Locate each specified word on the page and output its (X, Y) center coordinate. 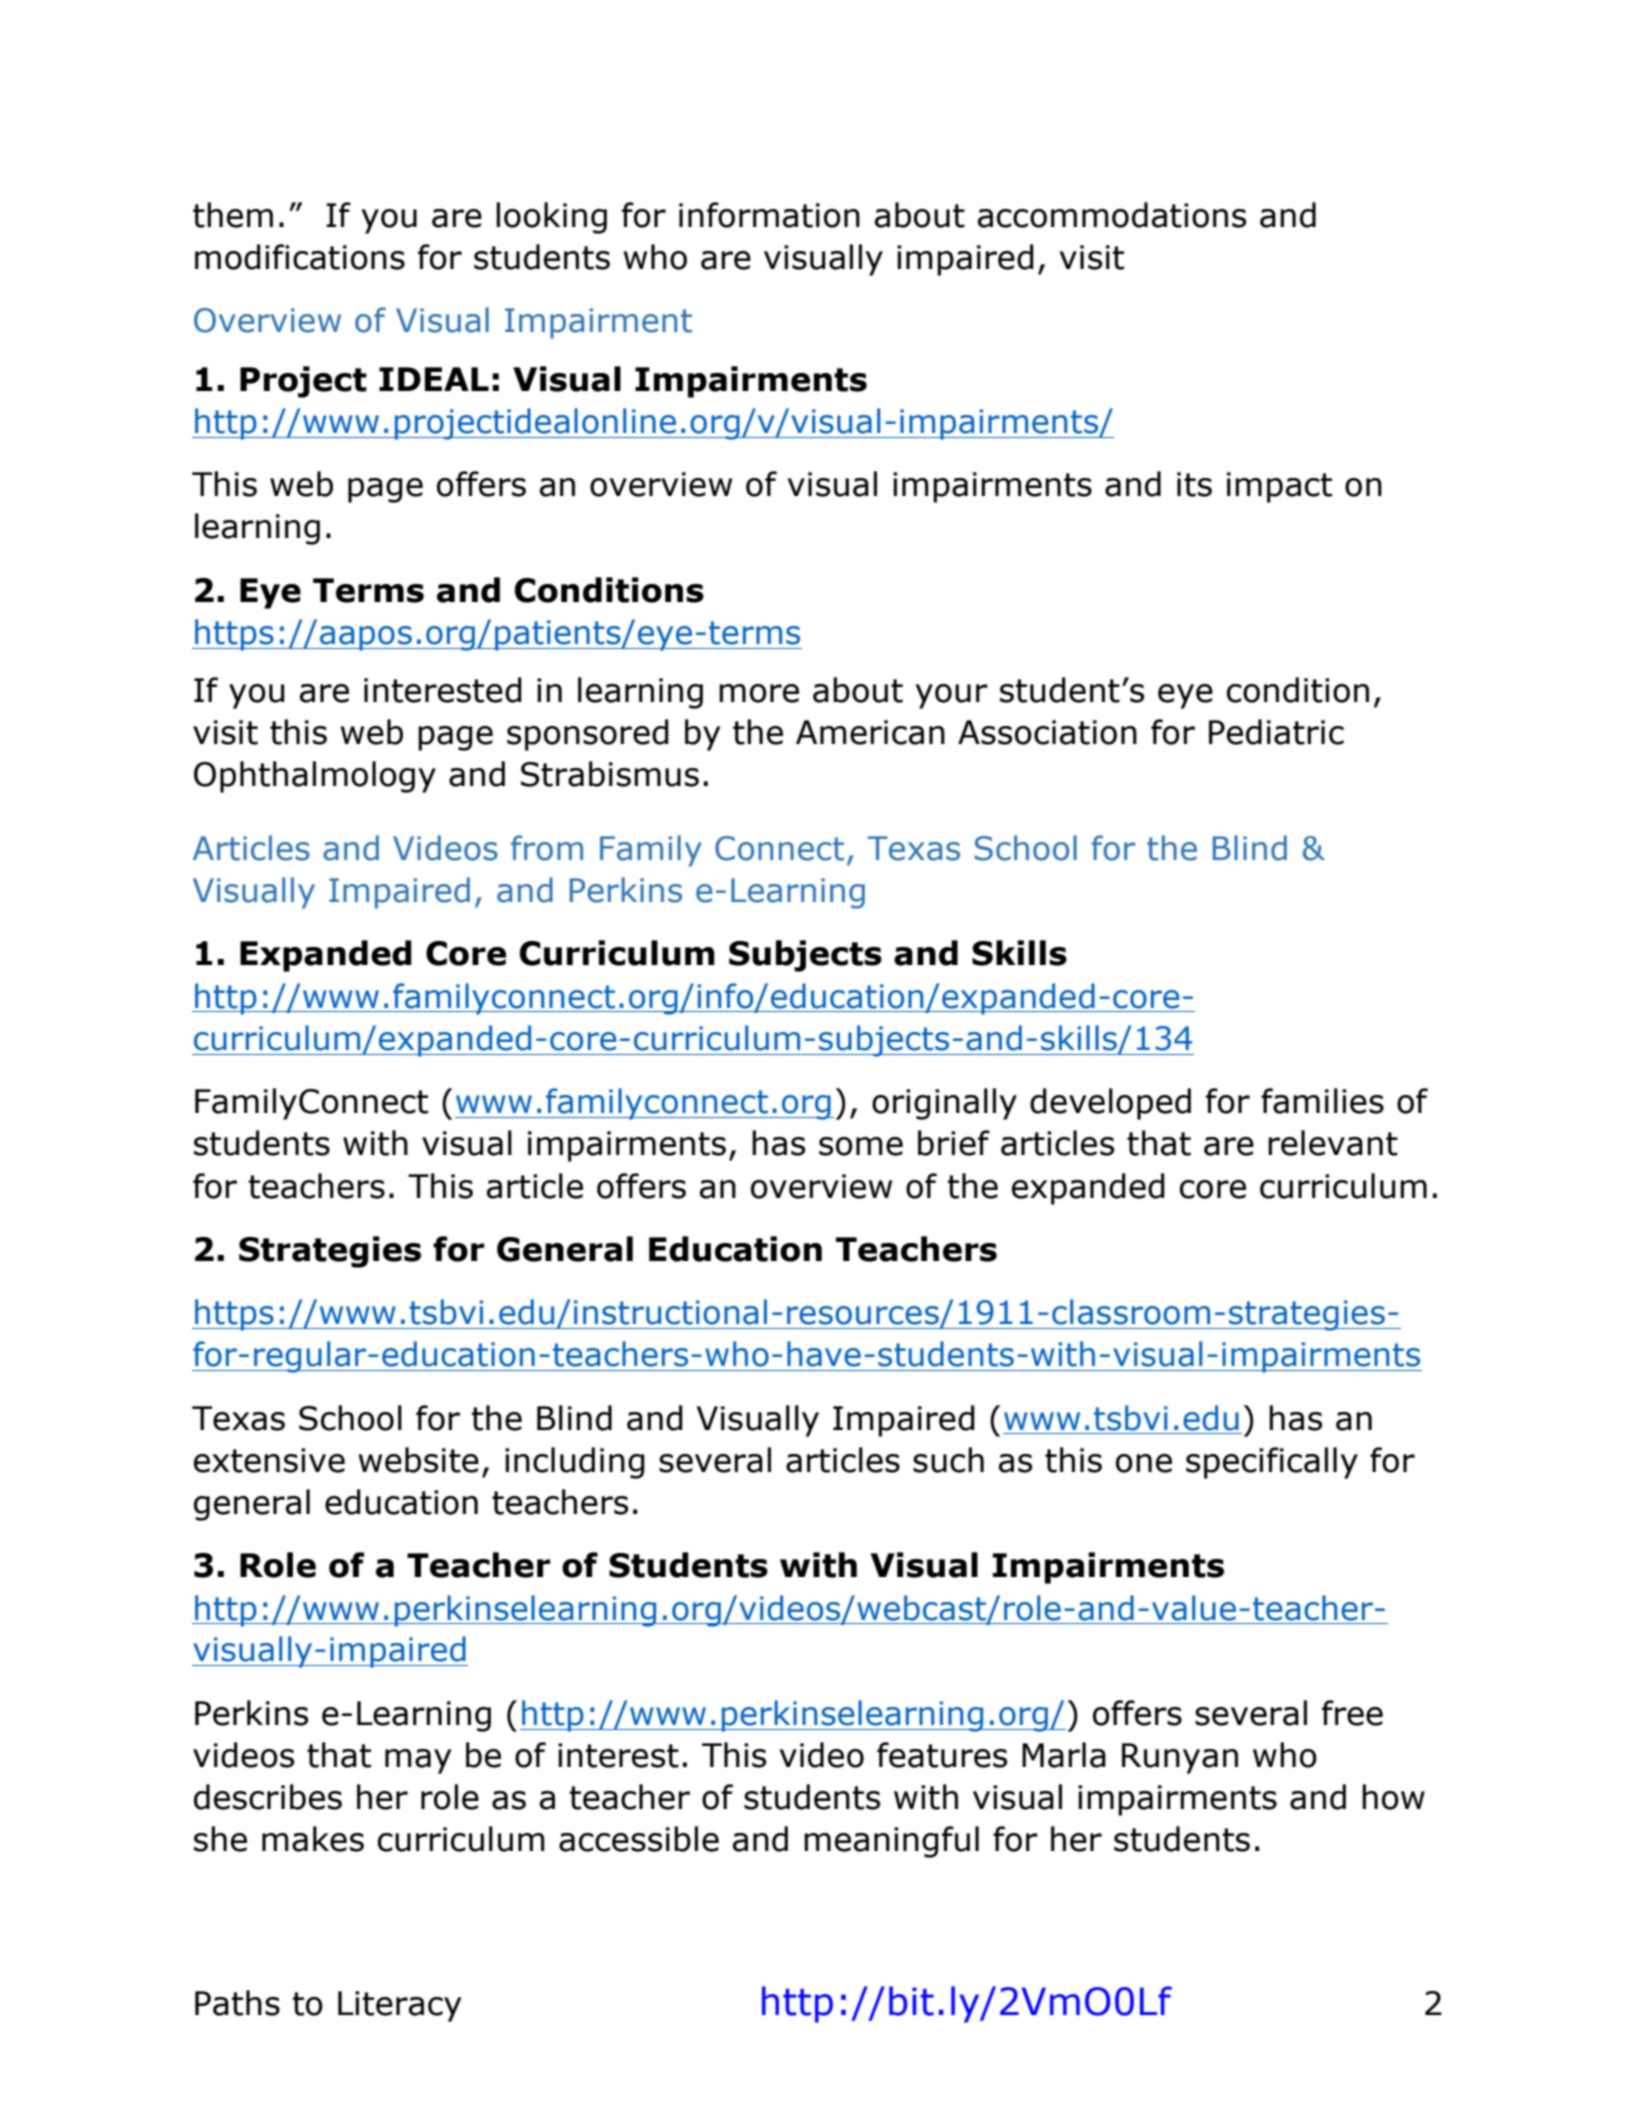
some (861, 1146)
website (419, 1460)
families (1322, 1101)
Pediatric (1276, 732)
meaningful (891, 1842)
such (948, 1460)
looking (551, 218)
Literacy (399, 2006)
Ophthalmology (315, 777)
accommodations (1112, 215)
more (759, 693)
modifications (300, 257)
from (547, 848)
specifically (1272, 1463)
